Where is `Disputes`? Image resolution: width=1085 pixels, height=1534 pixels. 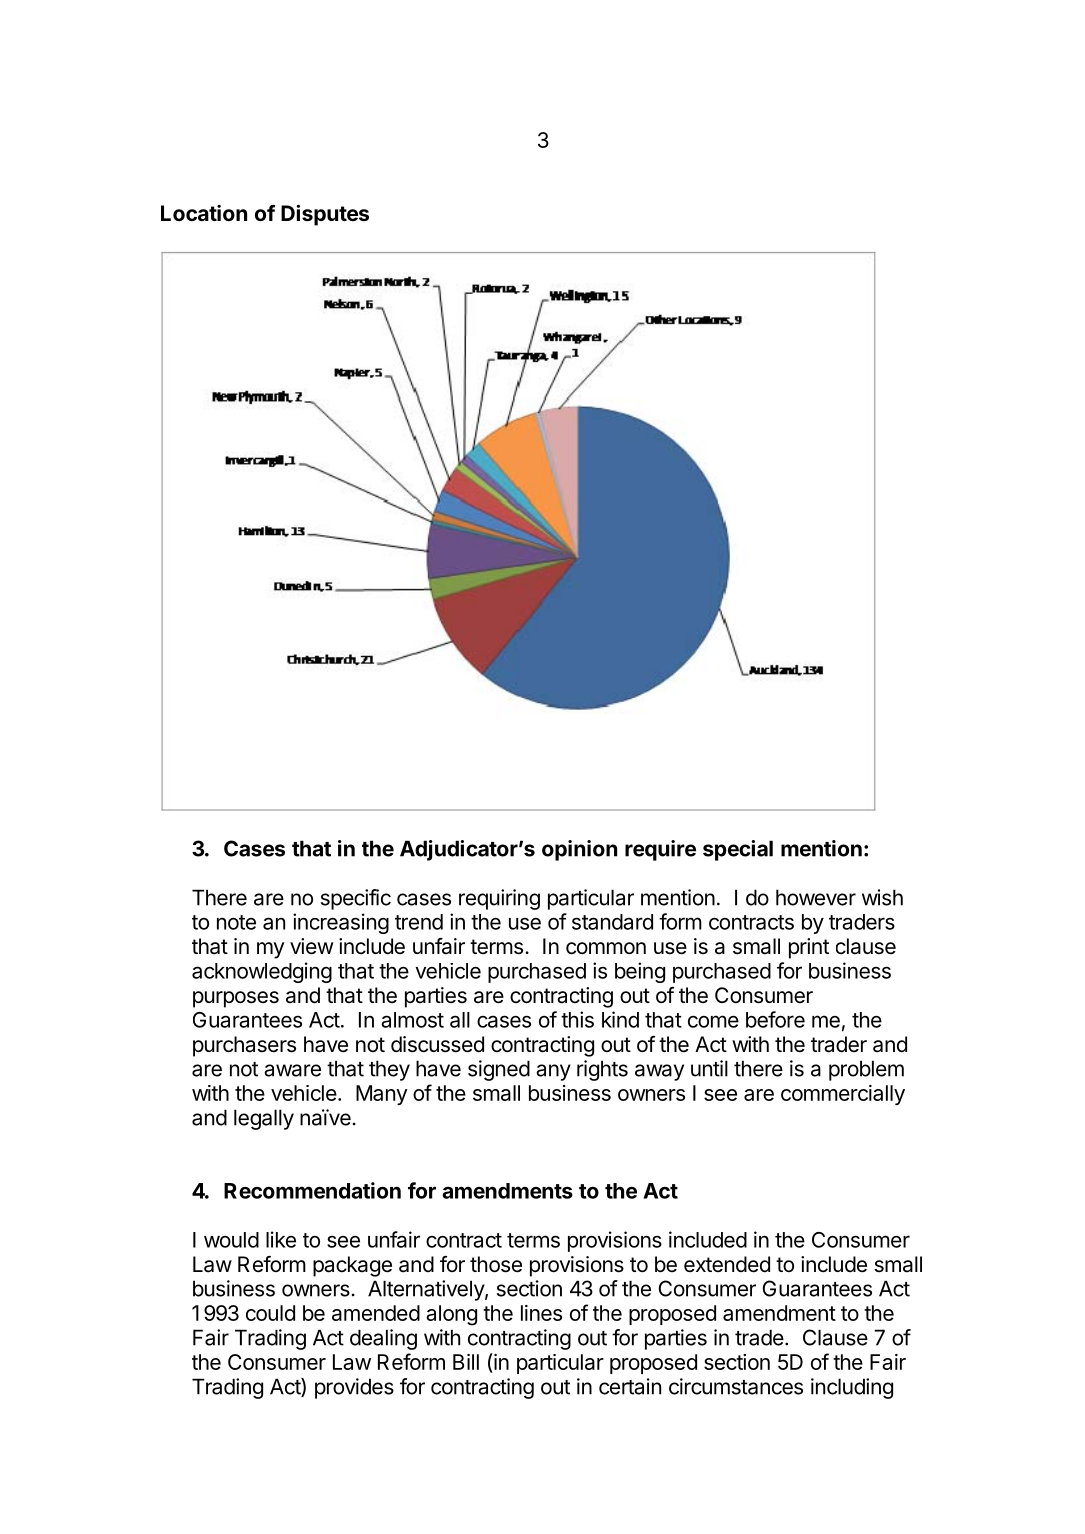
Disputes is located at coordinates (325, 215).
